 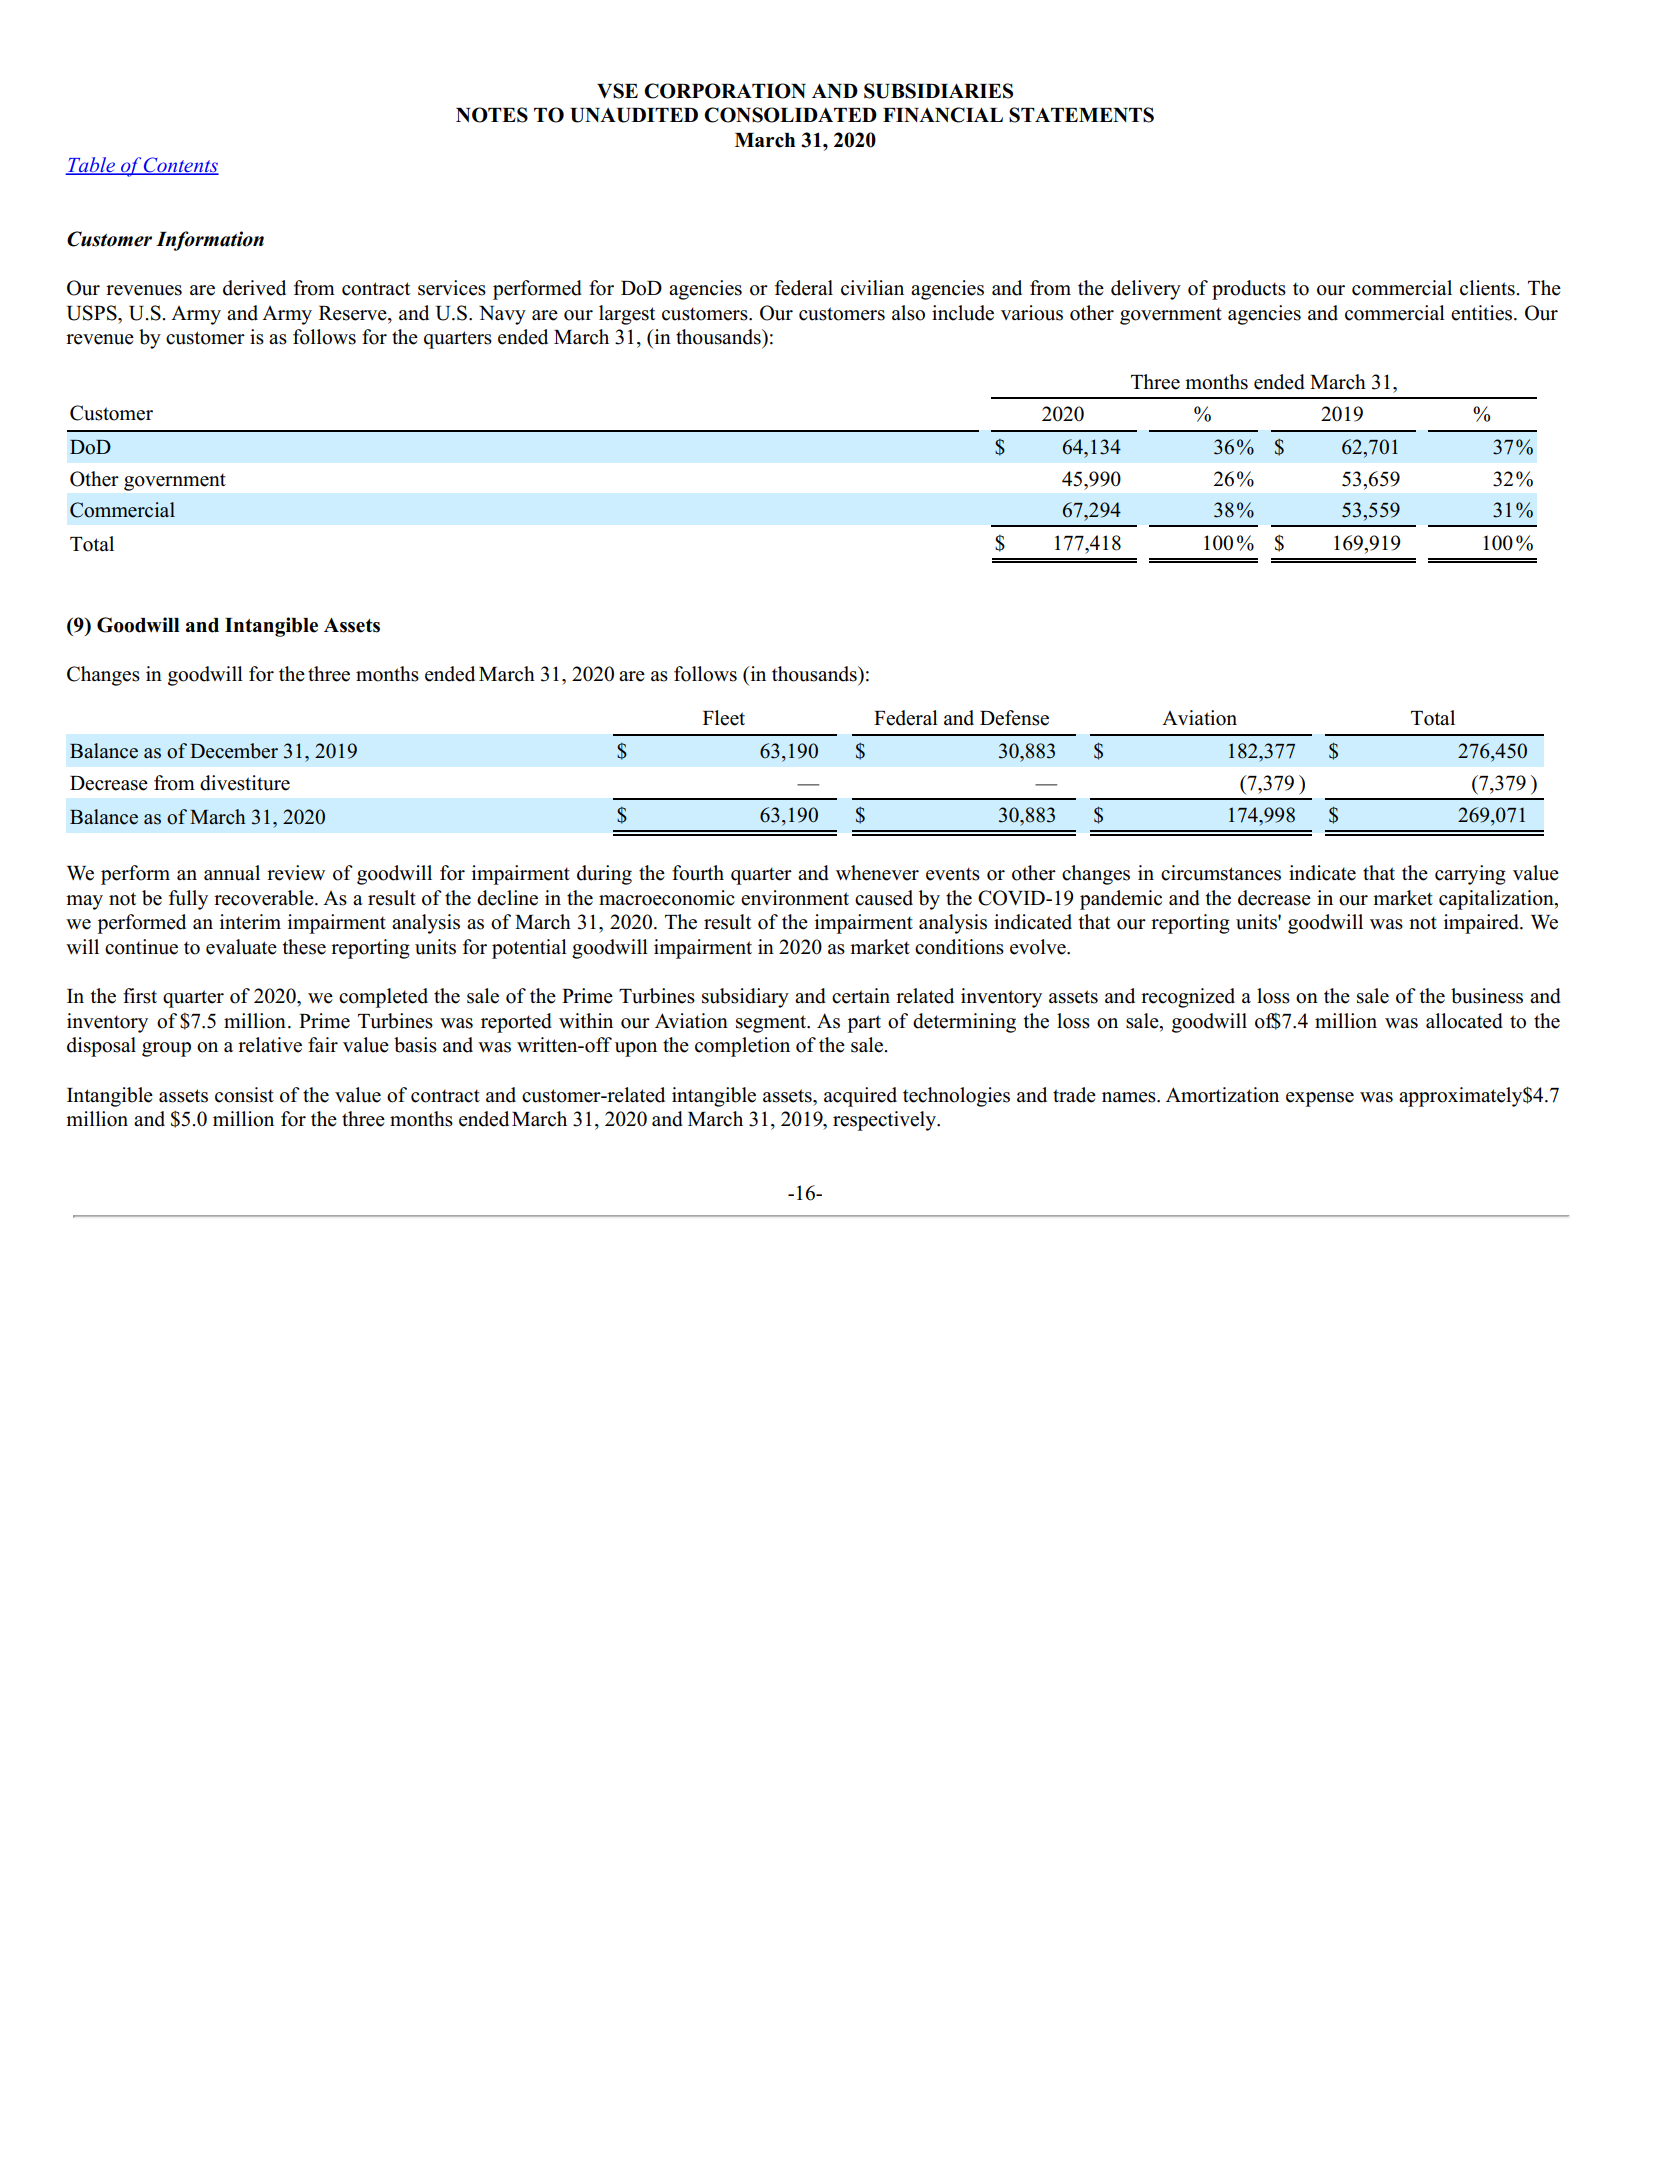 I want to click on Defense, so click(x=1014, y=718).
